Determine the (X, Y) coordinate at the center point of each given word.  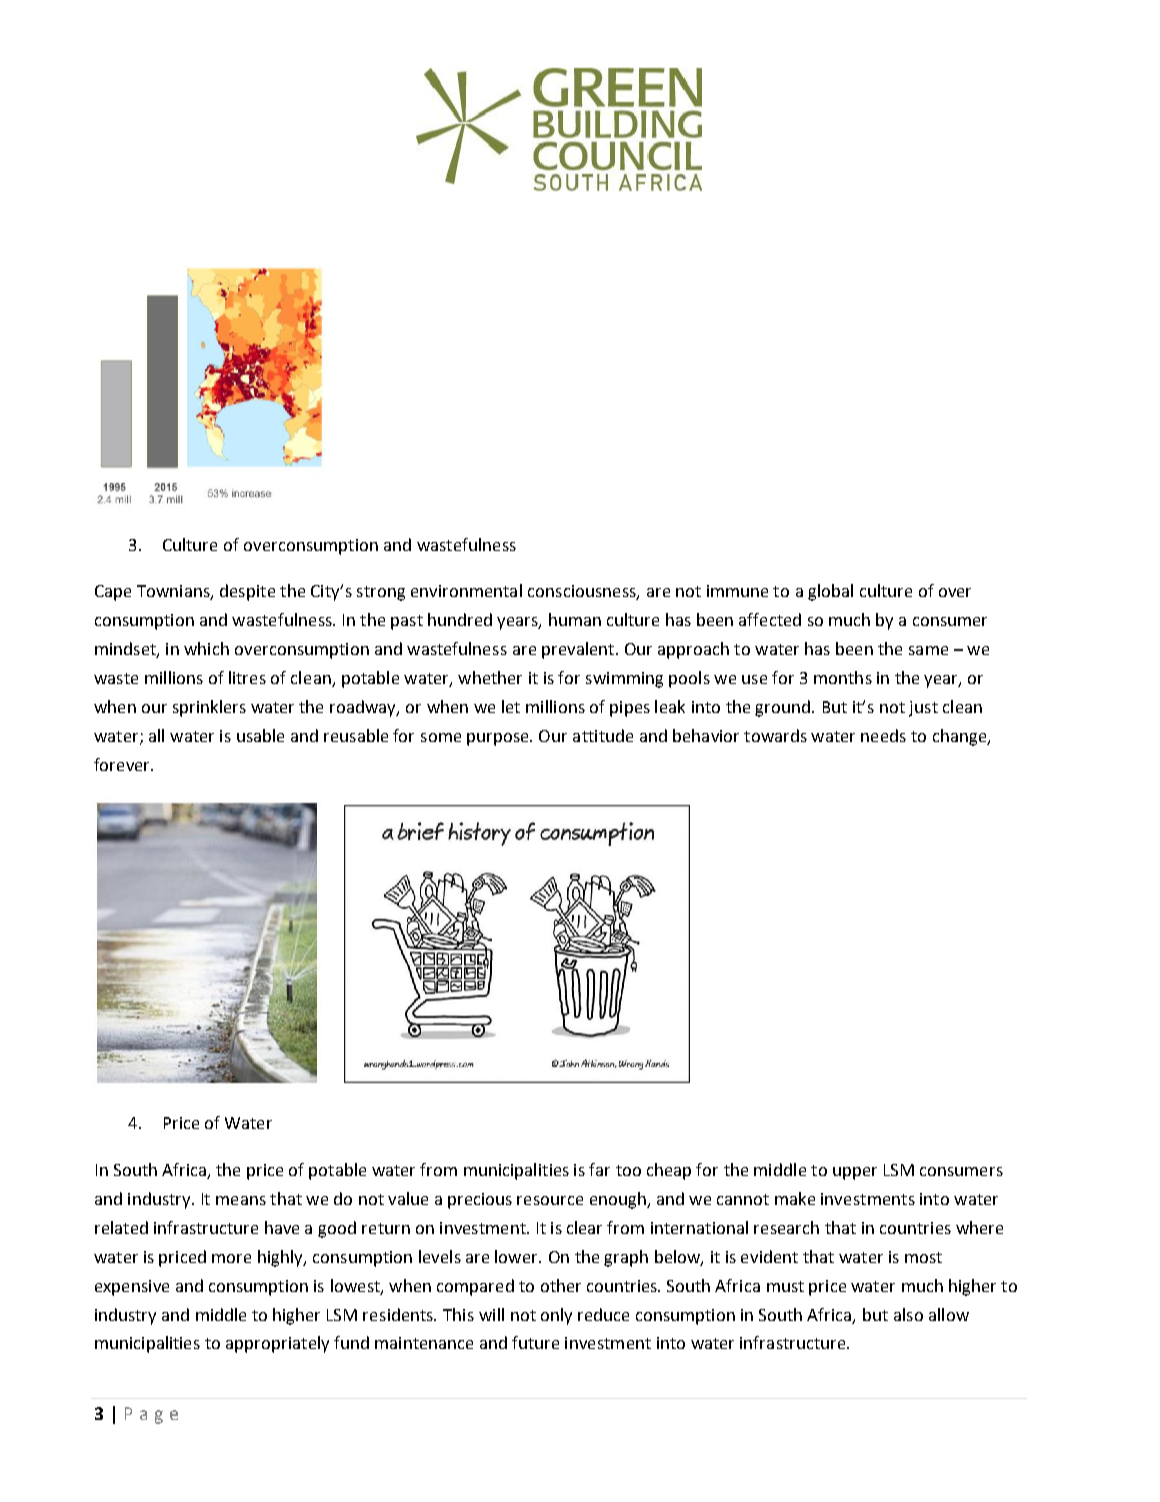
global (830, 592)
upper (855, 1173)
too (628, 1170)
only (556, 1316)
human (575, 619)
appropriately (277, 1344)
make (795, 1198)
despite (247, 592)
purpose (499, 739)
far (599, 1169)
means (241, 1200)
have (282, 1227)
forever (123, 764)
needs (883, 735)
